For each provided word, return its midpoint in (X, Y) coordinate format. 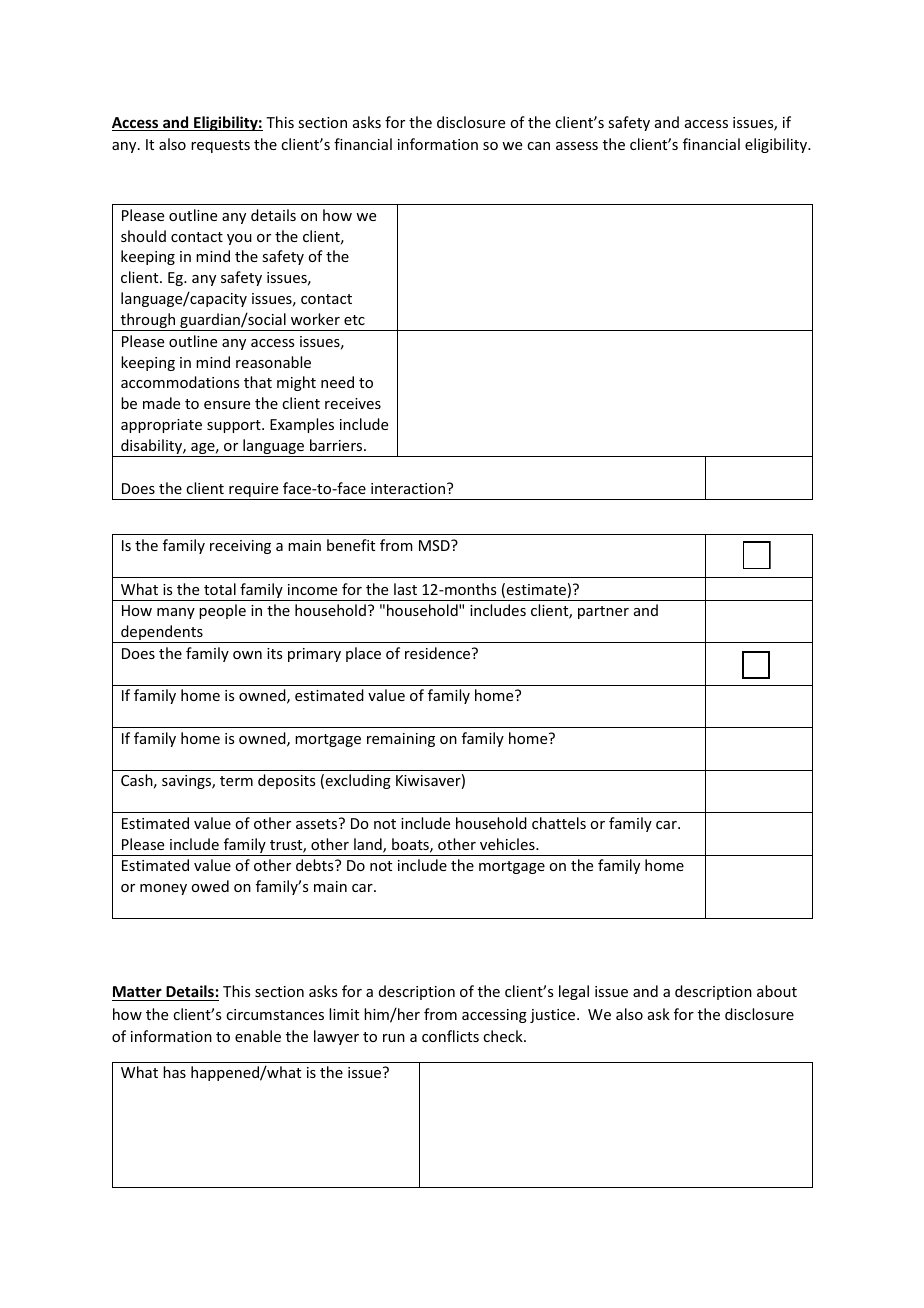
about (777, 991)
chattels (559, 823)
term (236, 781)
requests (220, 146)
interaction (409, 488)
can (538, 146)
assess (577, 146)
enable (258, 1036)
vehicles (508, 844)
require (254, 491)
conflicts (450, 1036)
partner (603, 612)
